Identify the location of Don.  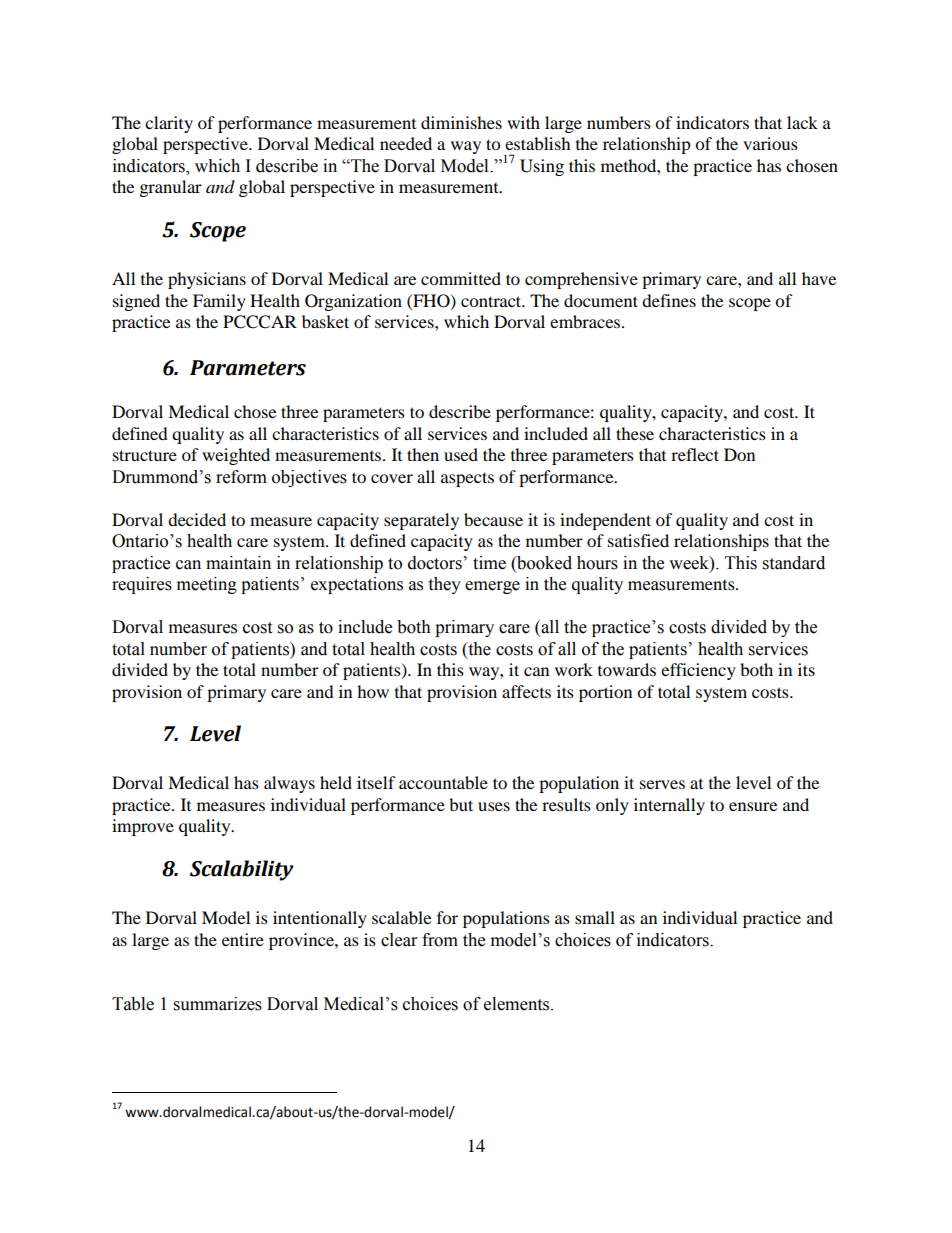
(739, 454).
